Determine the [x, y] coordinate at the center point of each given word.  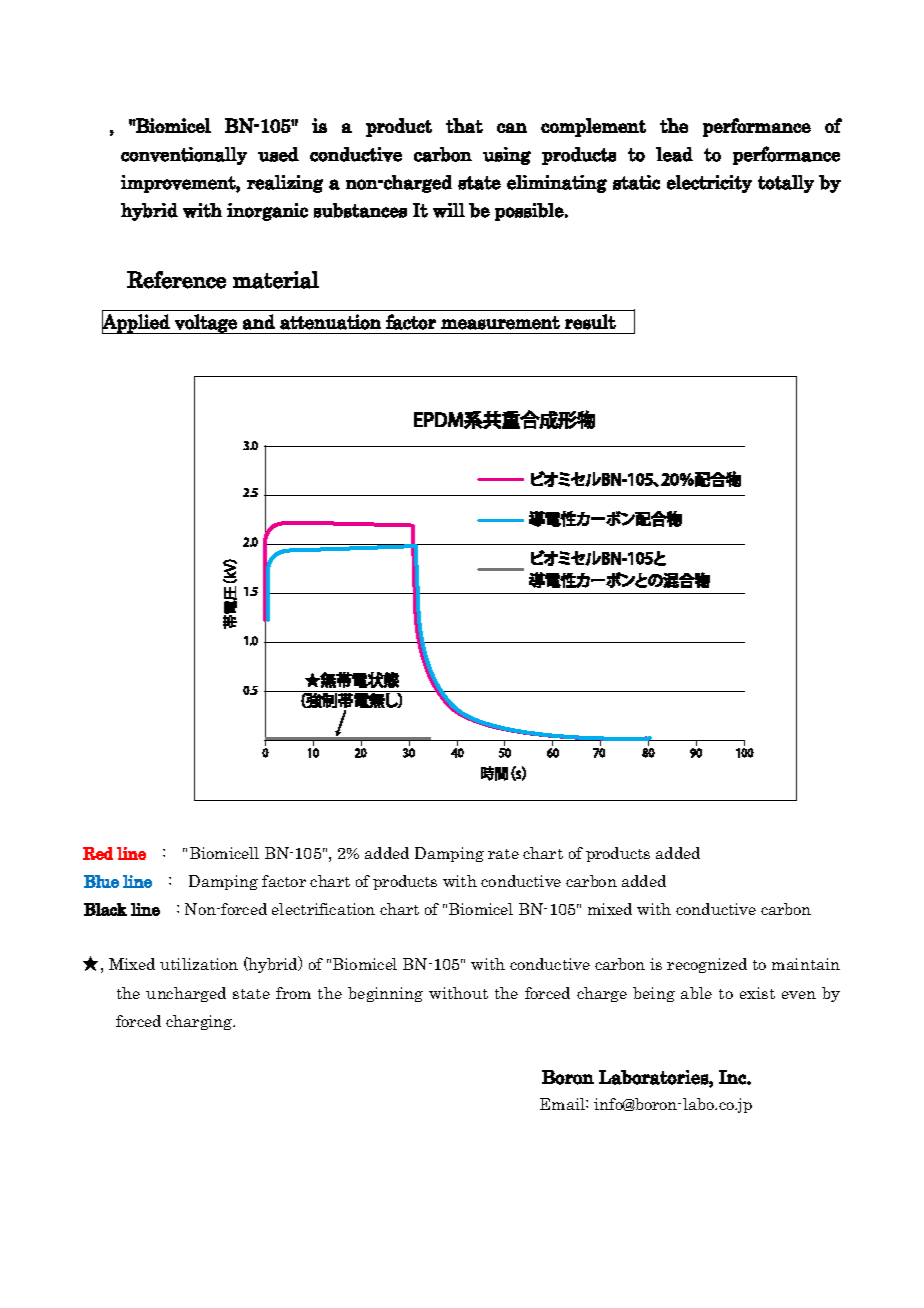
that [464, 125]
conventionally [184, 156]
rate [503, 854]
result [590, 322]
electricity [709, 184]
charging [200, 1022]
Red [98, 853]
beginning [385, 994]
